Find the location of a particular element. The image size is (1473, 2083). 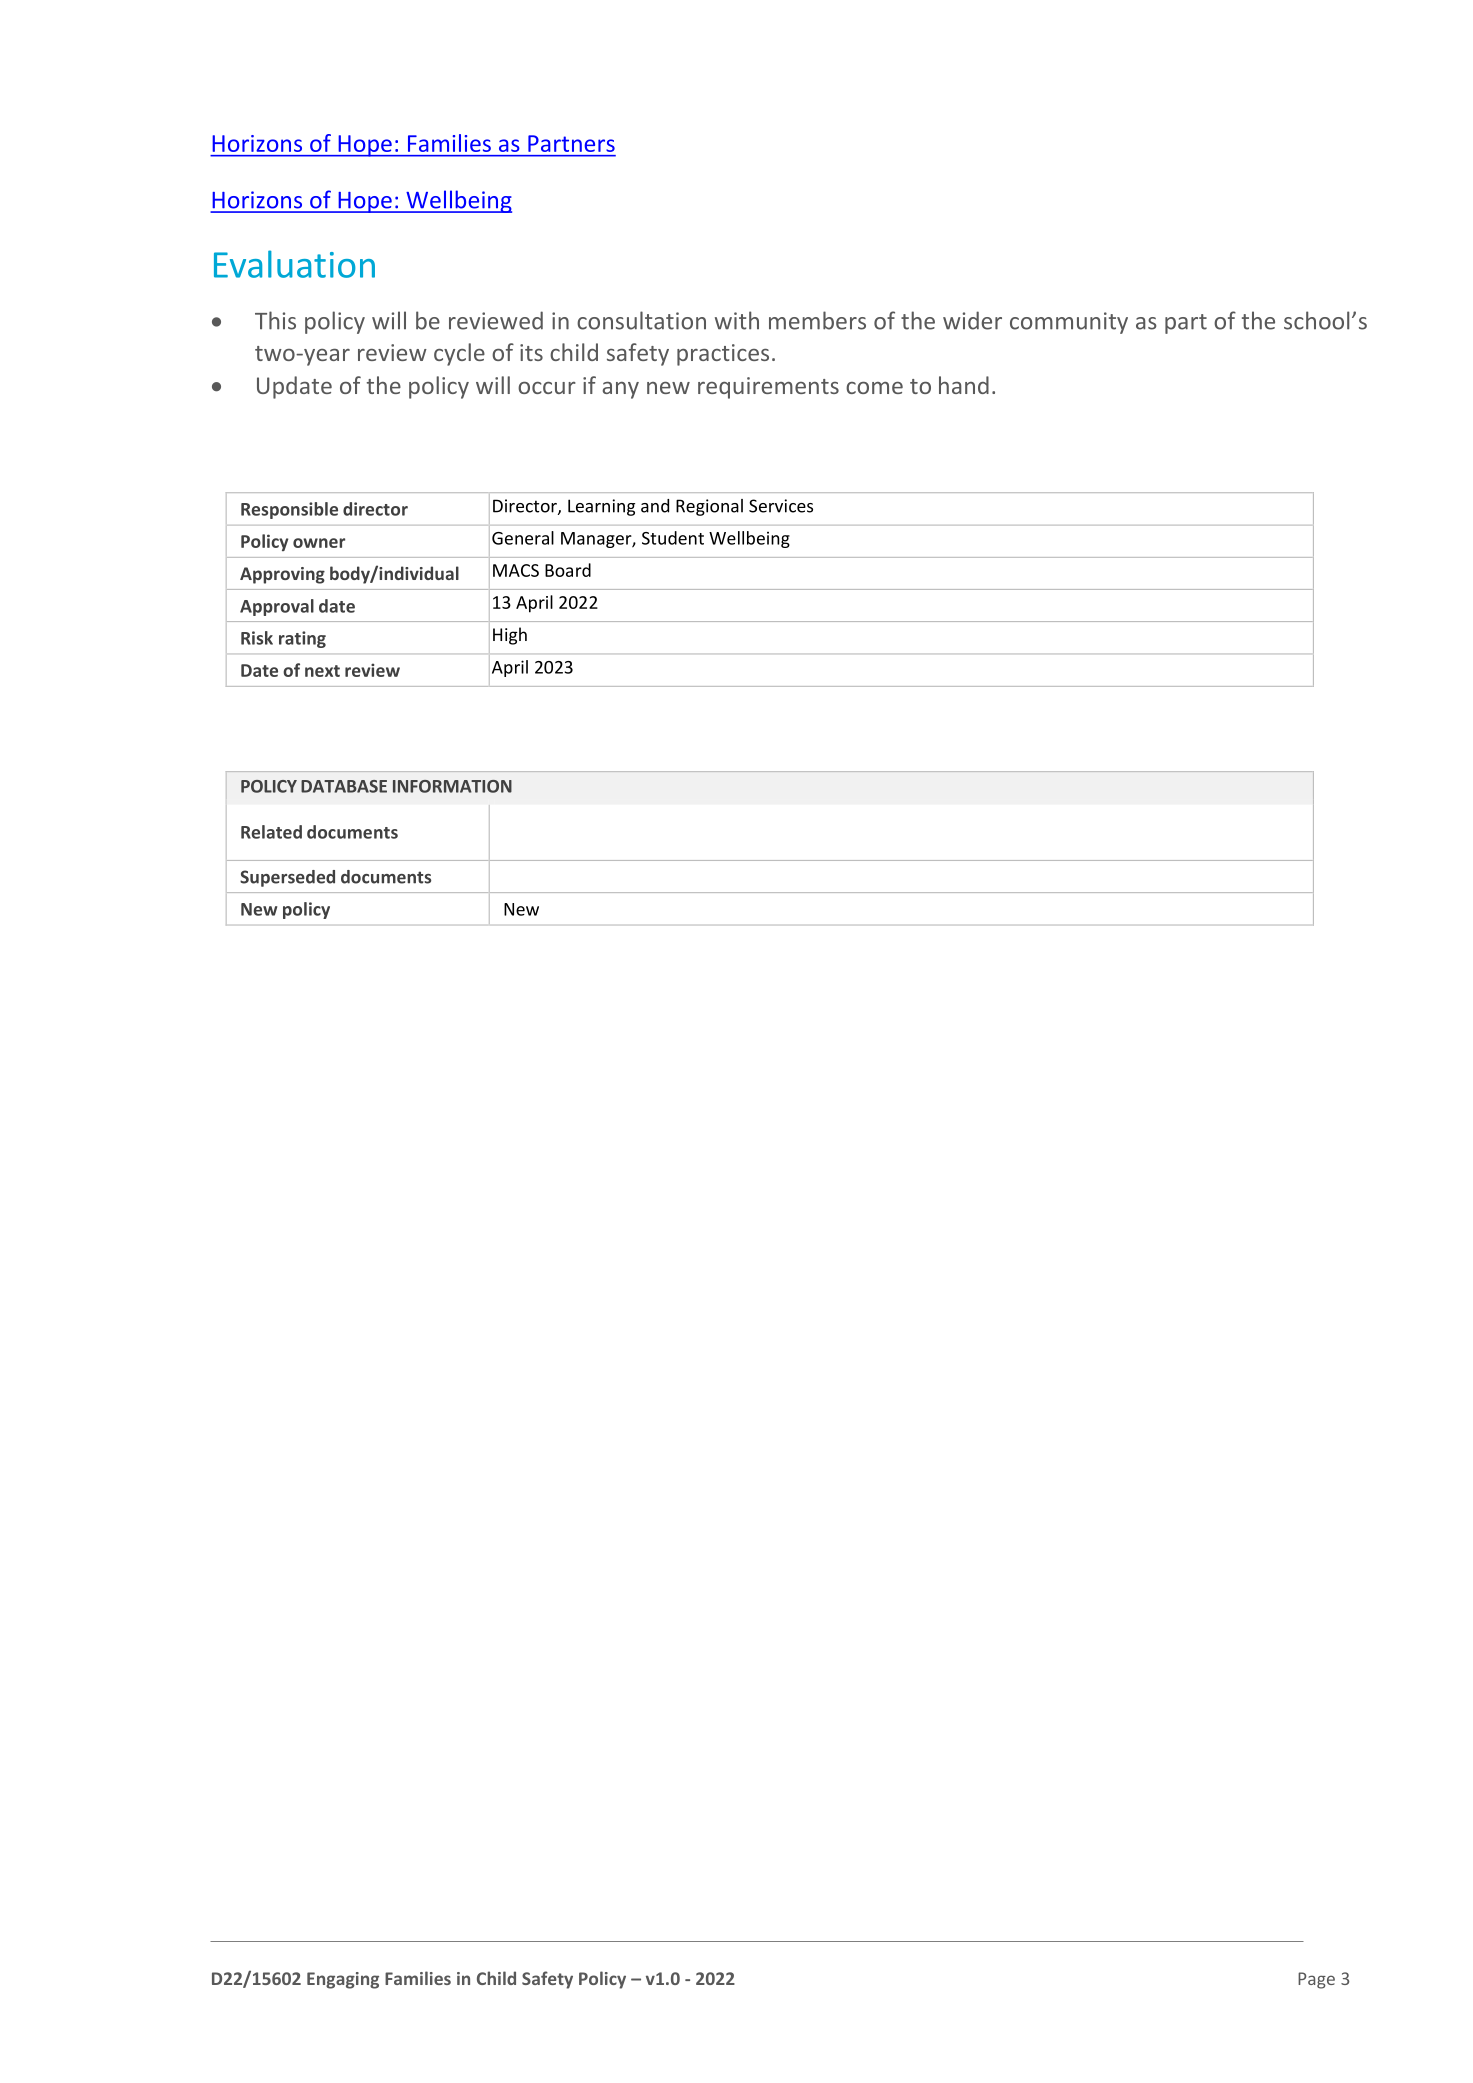

members is located at coordinates (817, 320).
